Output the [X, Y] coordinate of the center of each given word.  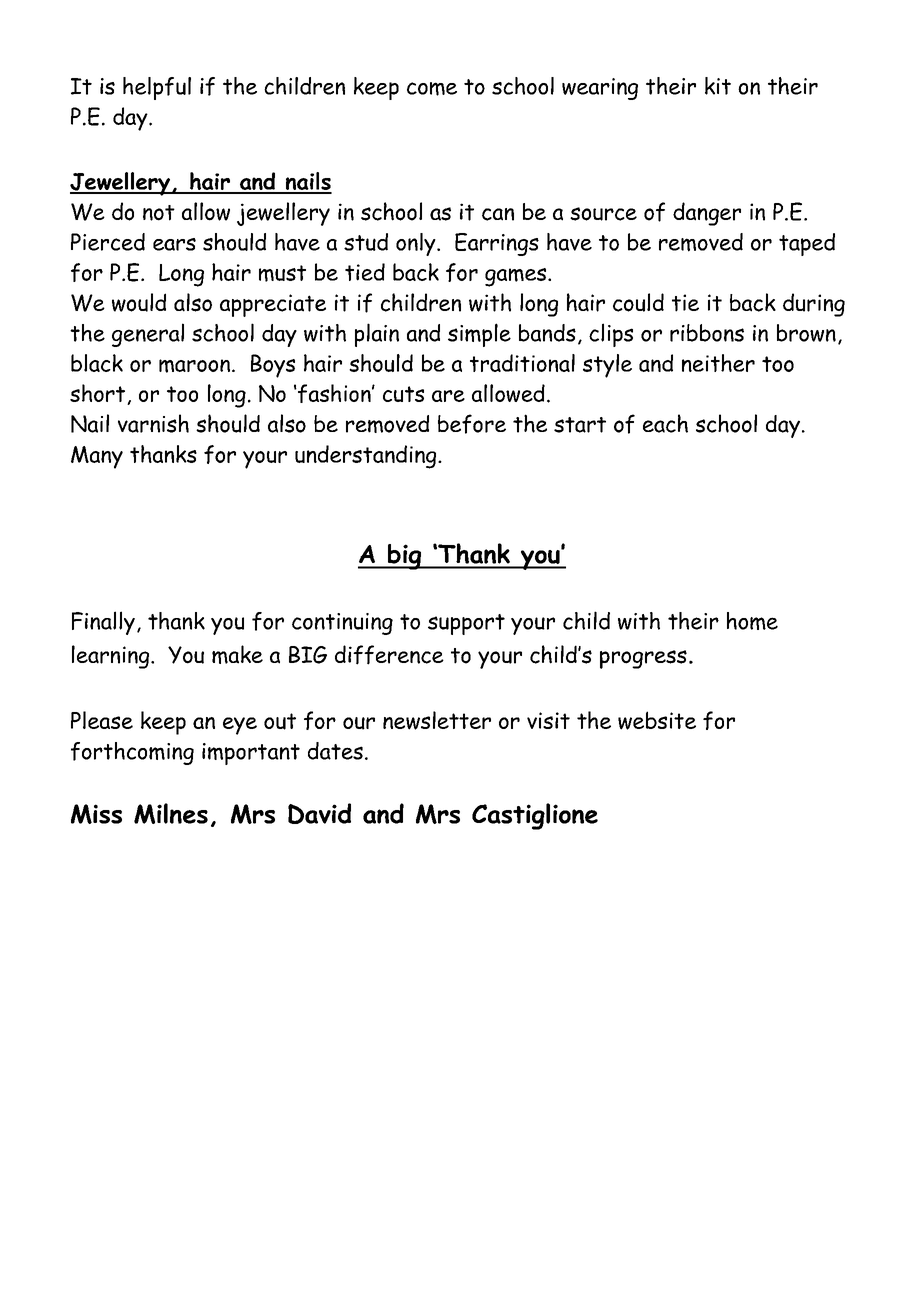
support [466, 624]
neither [718, 363]
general [148, 335]
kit [718, 86]
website [657, 720]
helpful [157, 88]
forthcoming [132, 753]
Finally [103, 623]
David [319, 813]
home [752, 621]
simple [479, 335]
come [432, 89]
